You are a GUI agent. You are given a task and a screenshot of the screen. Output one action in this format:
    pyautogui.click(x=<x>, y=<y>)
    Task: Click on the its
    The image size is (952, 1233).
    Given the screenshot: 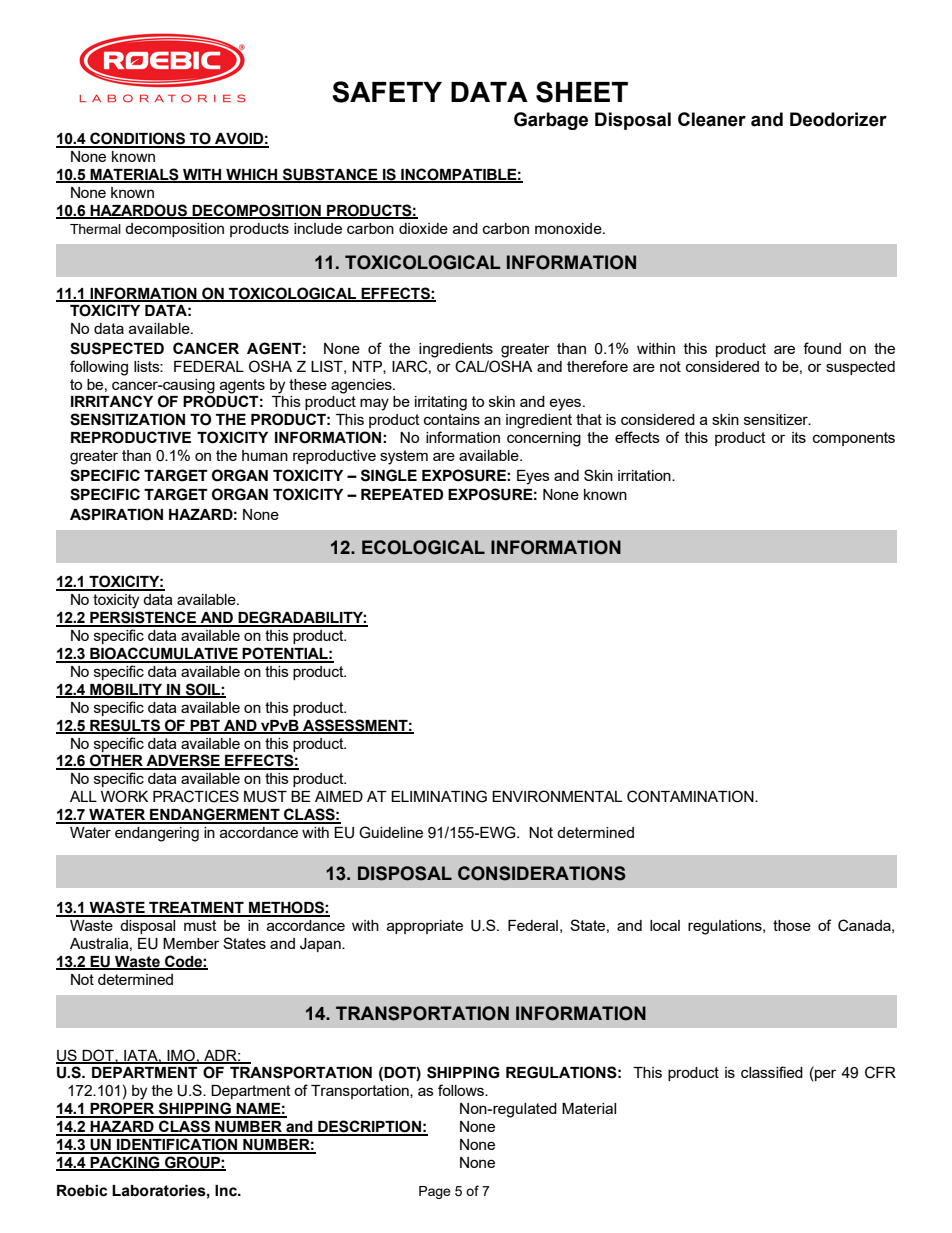 What is the action you would take?
    pyautogui.click(x=799, y=437)
